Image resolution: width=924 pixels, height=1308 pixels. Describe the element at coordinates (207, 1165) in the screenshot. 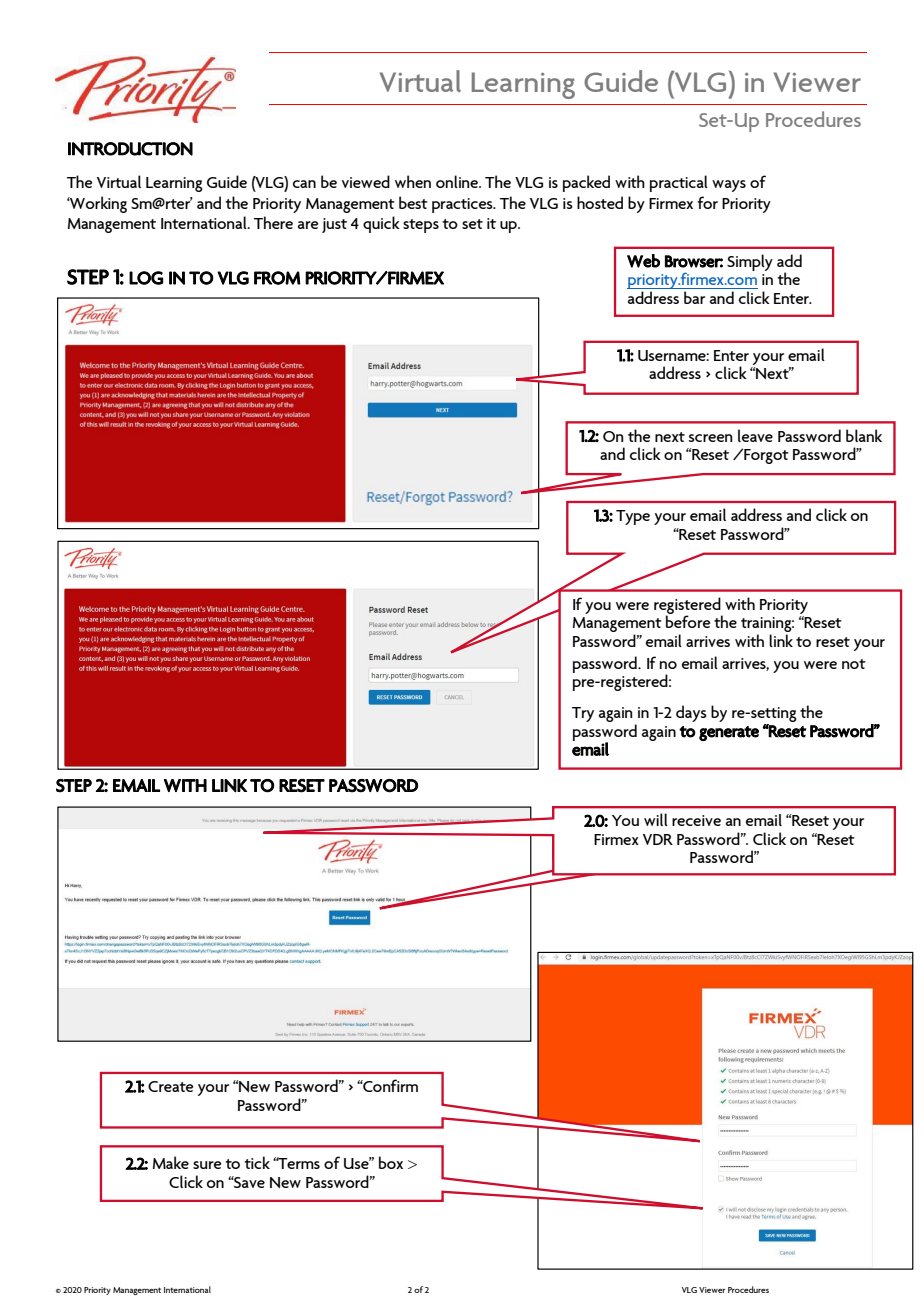

I see `sure` at that location.
